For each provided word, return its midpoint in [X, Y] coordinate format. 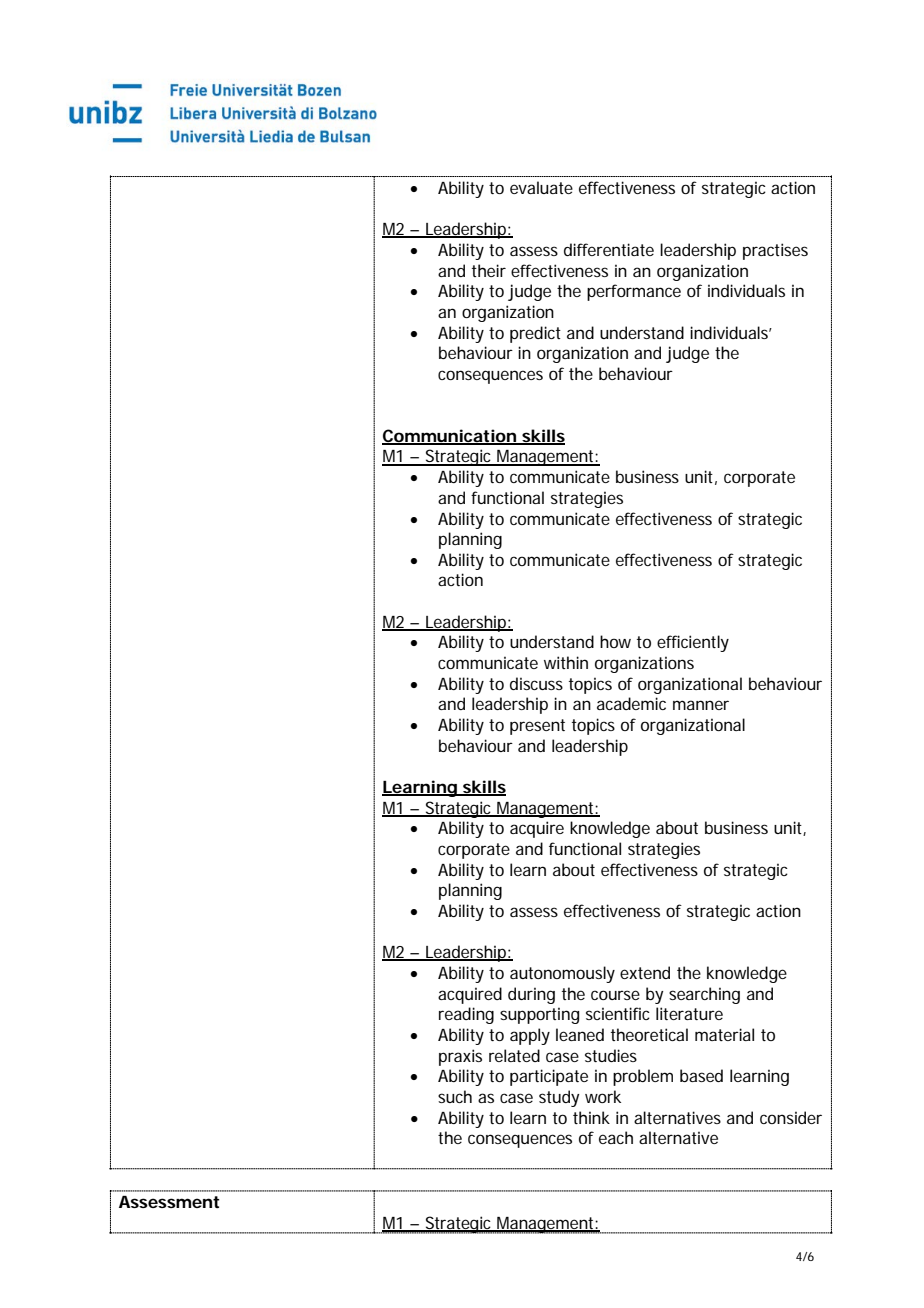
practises [775, 251]
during [531, 995]
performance [634, 292]
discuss [536, 683]
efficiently [693, 643]
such [455, 1096]
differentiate [609, 249]
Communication [449, 436]
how [615, 641]
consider [791, 1117]
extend [645, 972]
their [489, 270]
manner [701, 705]
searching [704, 995]
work [603, 1096]
